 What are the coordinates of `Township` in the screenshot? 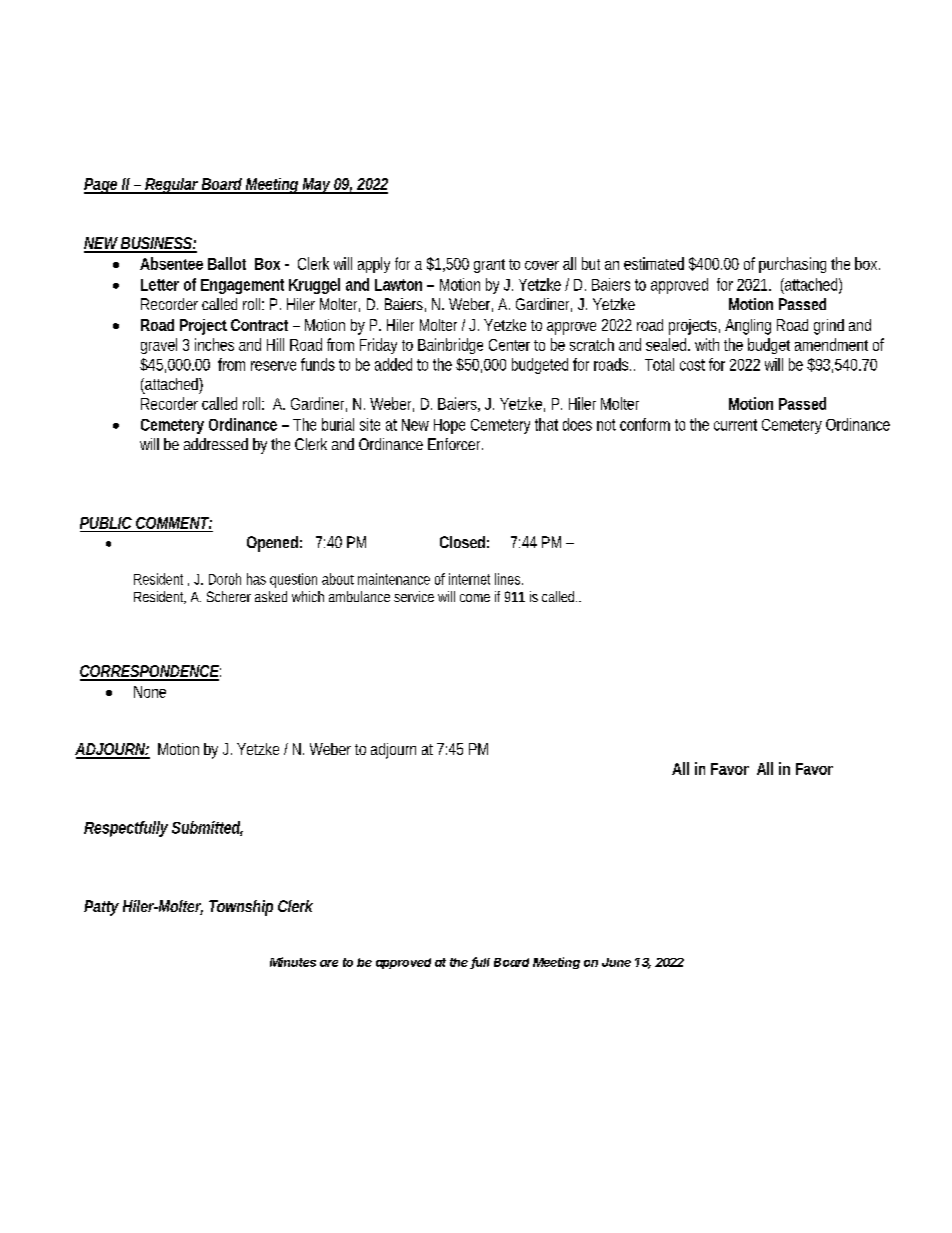 It's located at (241, 908).
